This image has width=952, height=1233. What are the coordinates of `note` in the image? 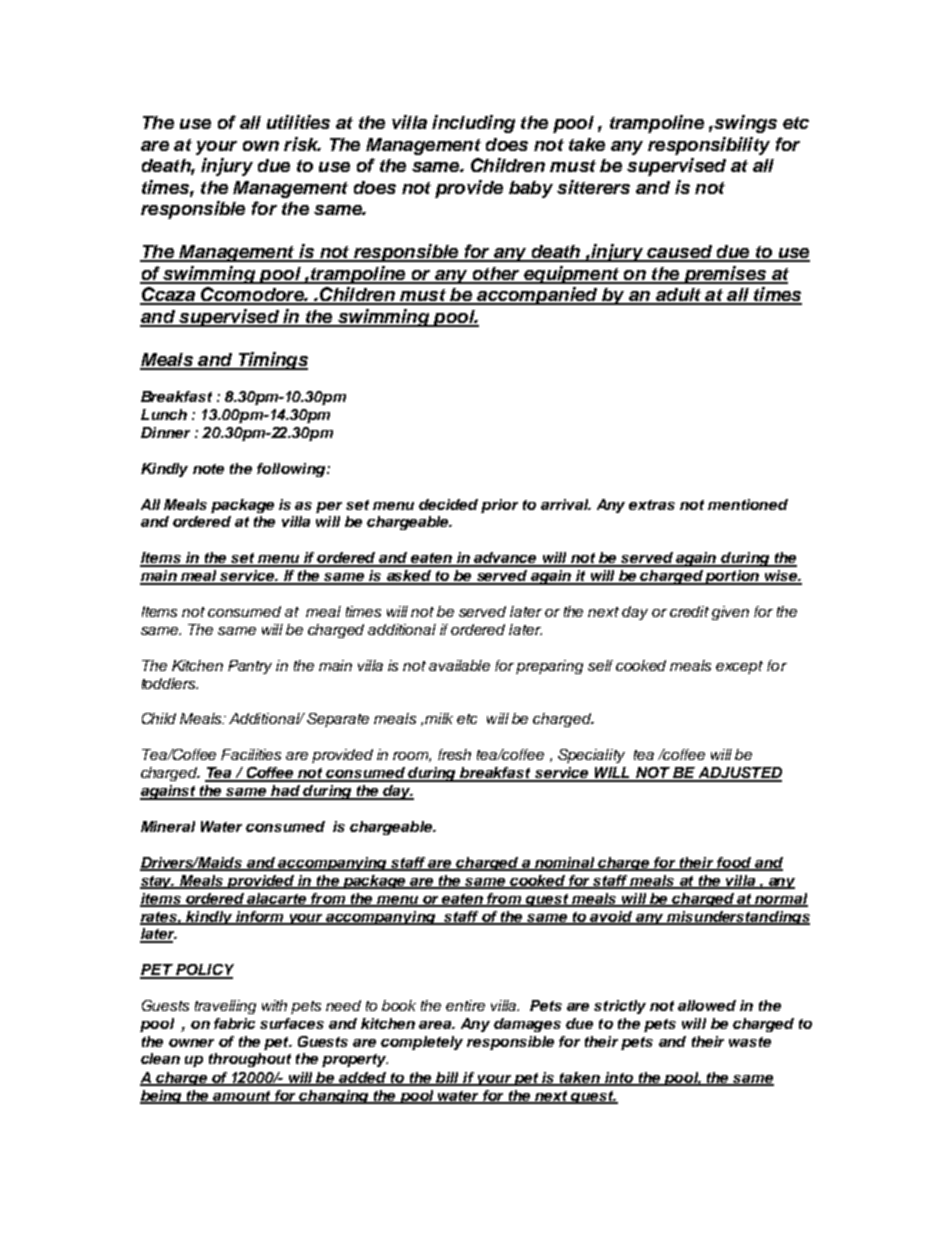 It's located at (208, 469).
